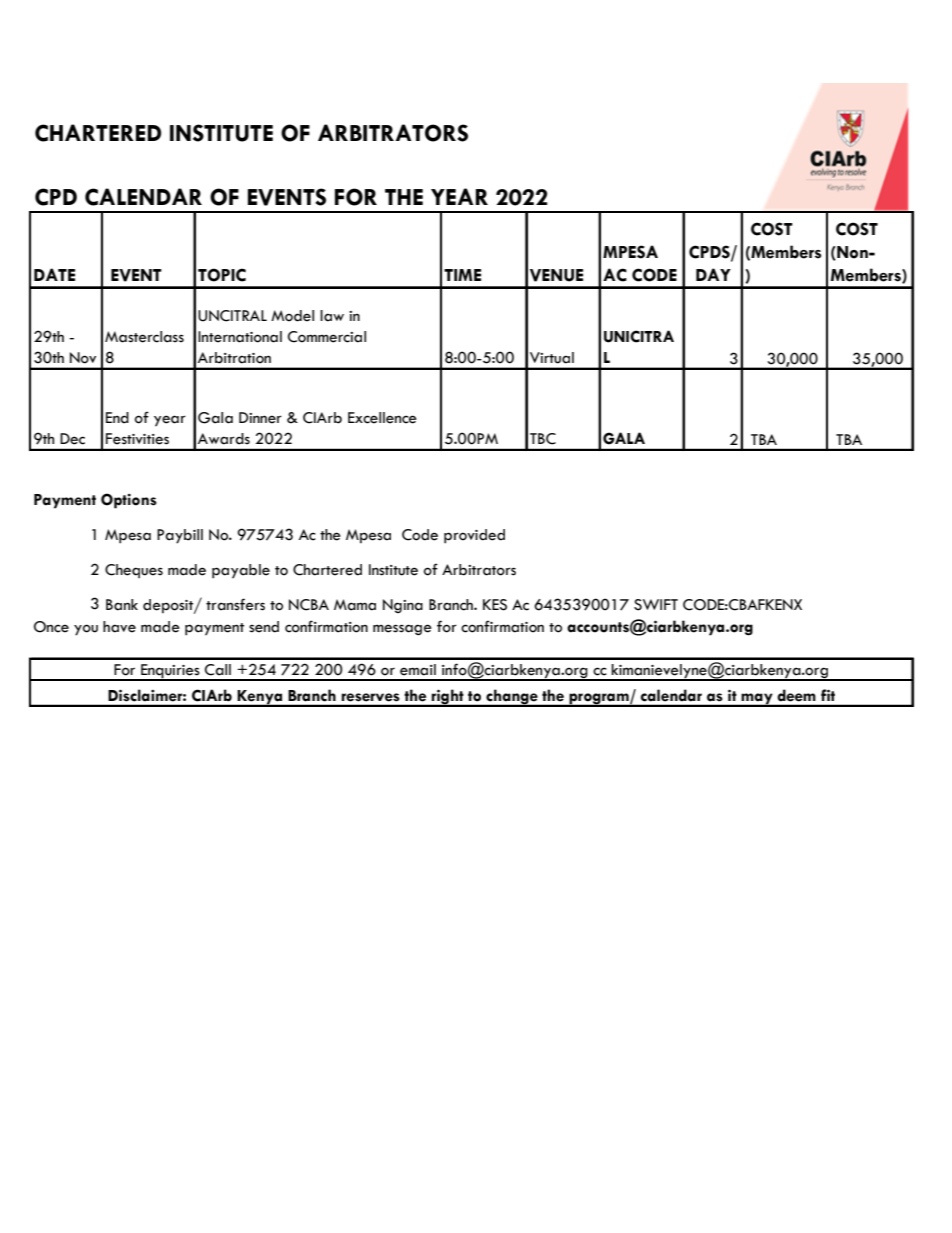  Describe the element at coordinates (448, 697) in the document. I see `right` at that location.
